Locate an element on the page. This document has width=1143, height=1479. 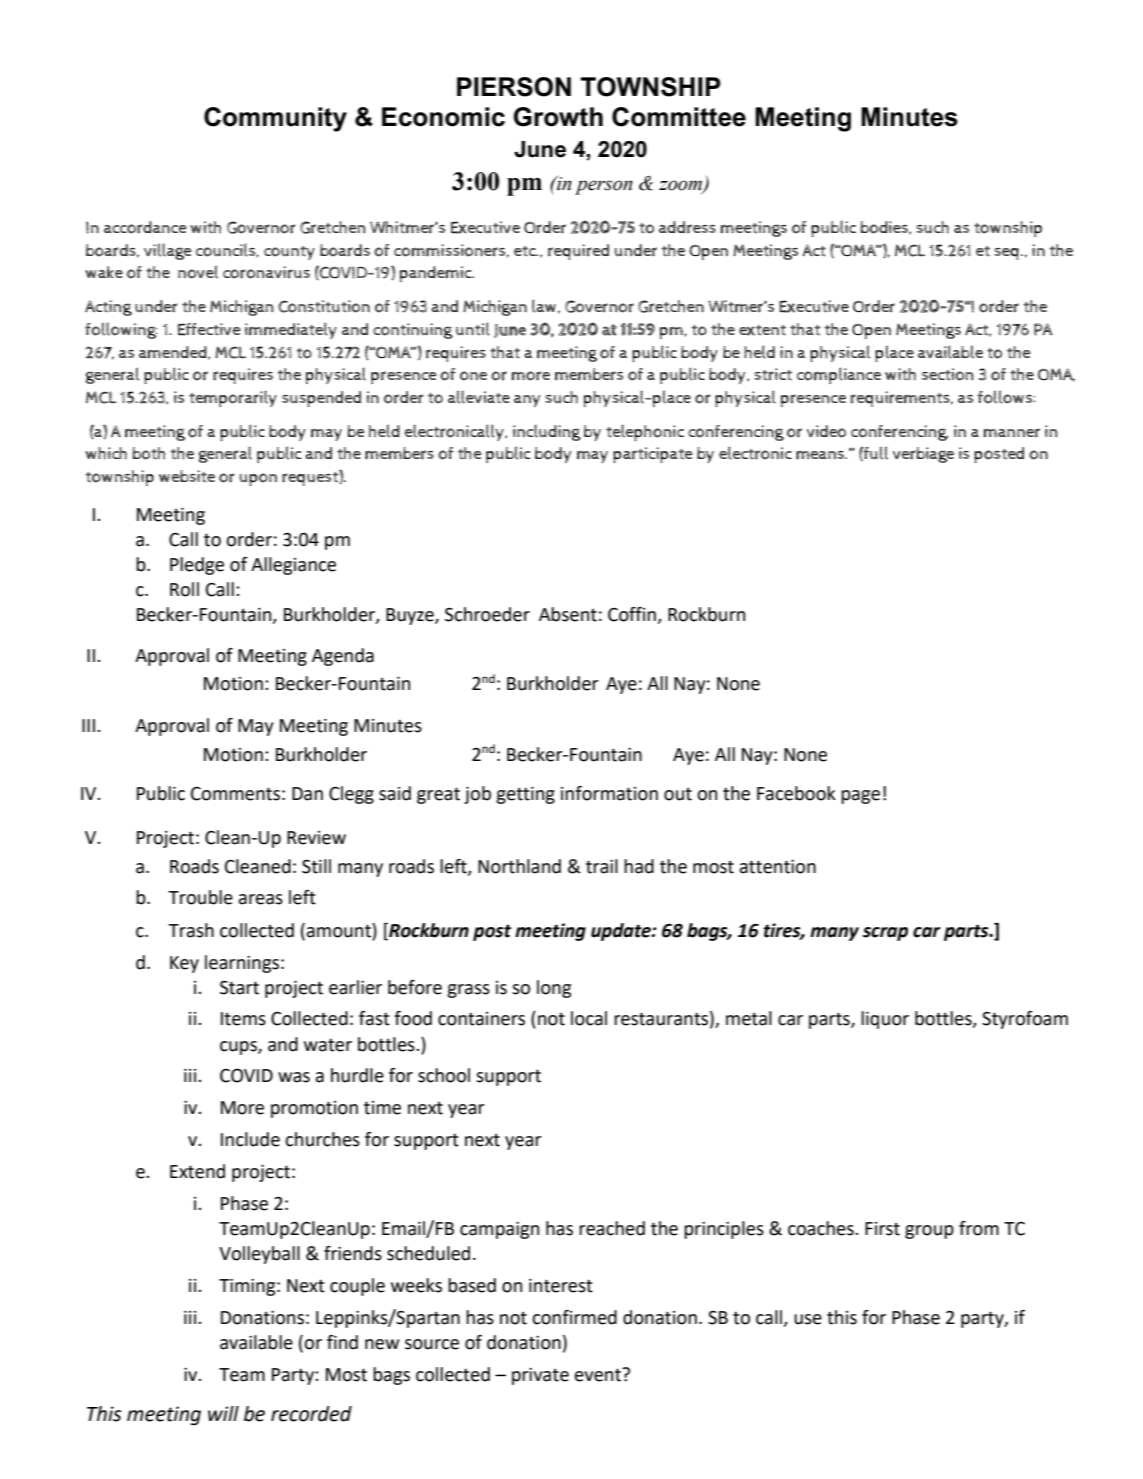
seq is located at coordinates (1006, 254).
